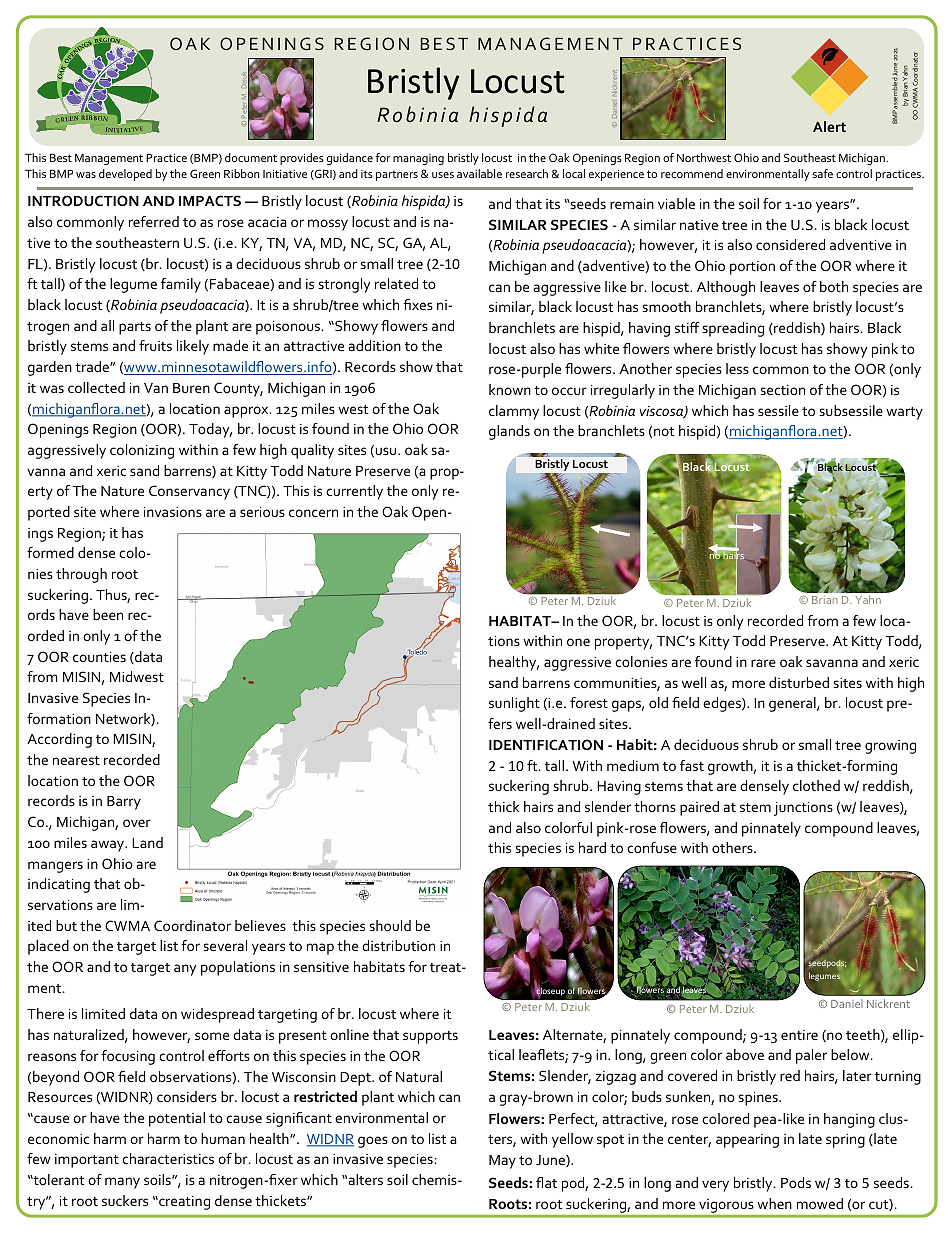 This screenshot has width=952, height=1233. I want to click on developed, so click(125, 175).
